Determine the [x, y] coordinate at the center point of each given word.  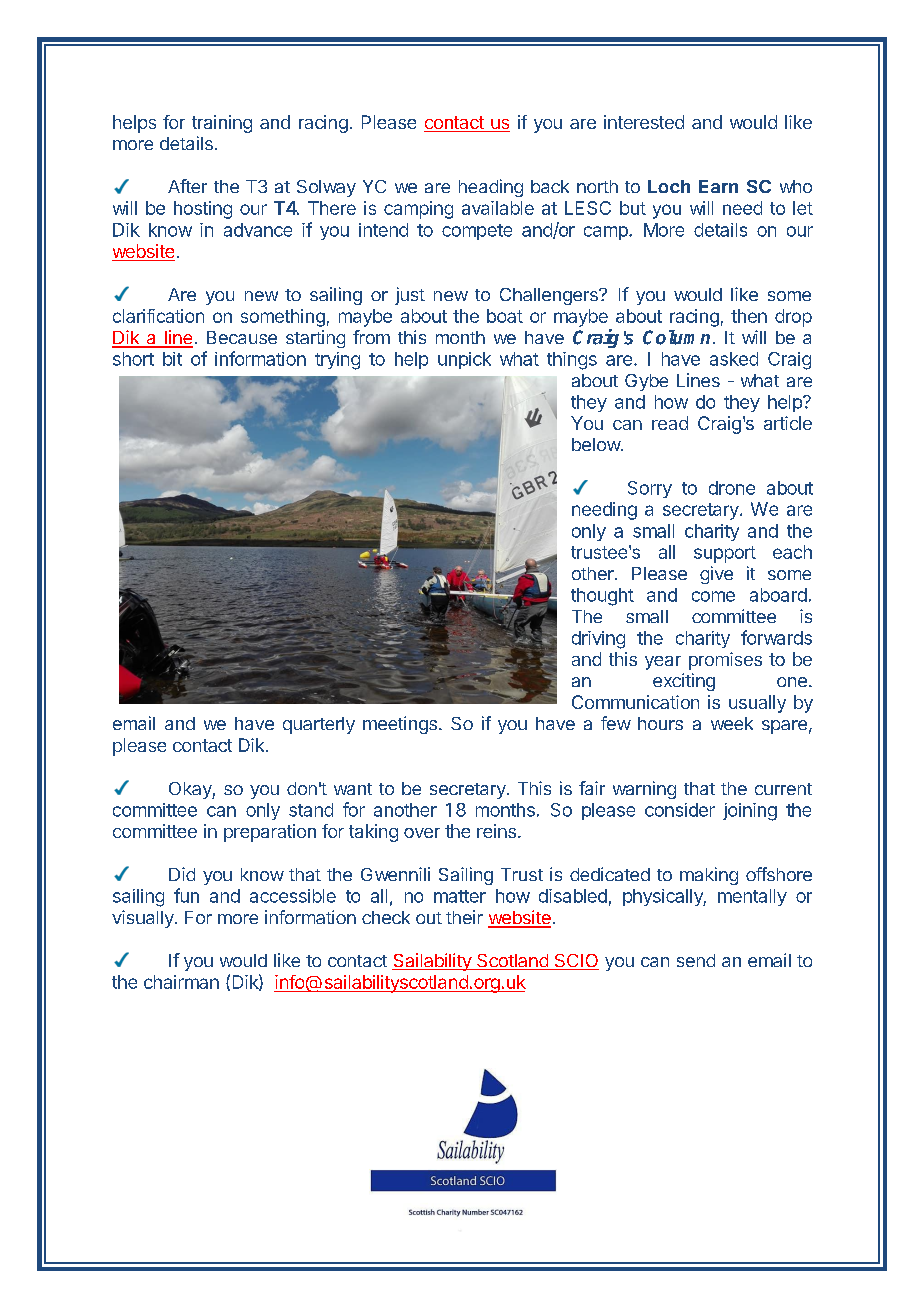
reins [496, 831]
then [749, 316]
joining [750, 812]
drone [732, 488]
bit [172, 359]
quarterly [319, 725]
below [597, 444]
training [222, 124]
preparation [270, 833]
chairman [181, 982]
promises [725, 661]
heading [491, 188]
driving [598, 640]
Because [242, 337]
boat [505, 316]
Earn [718, 186]
